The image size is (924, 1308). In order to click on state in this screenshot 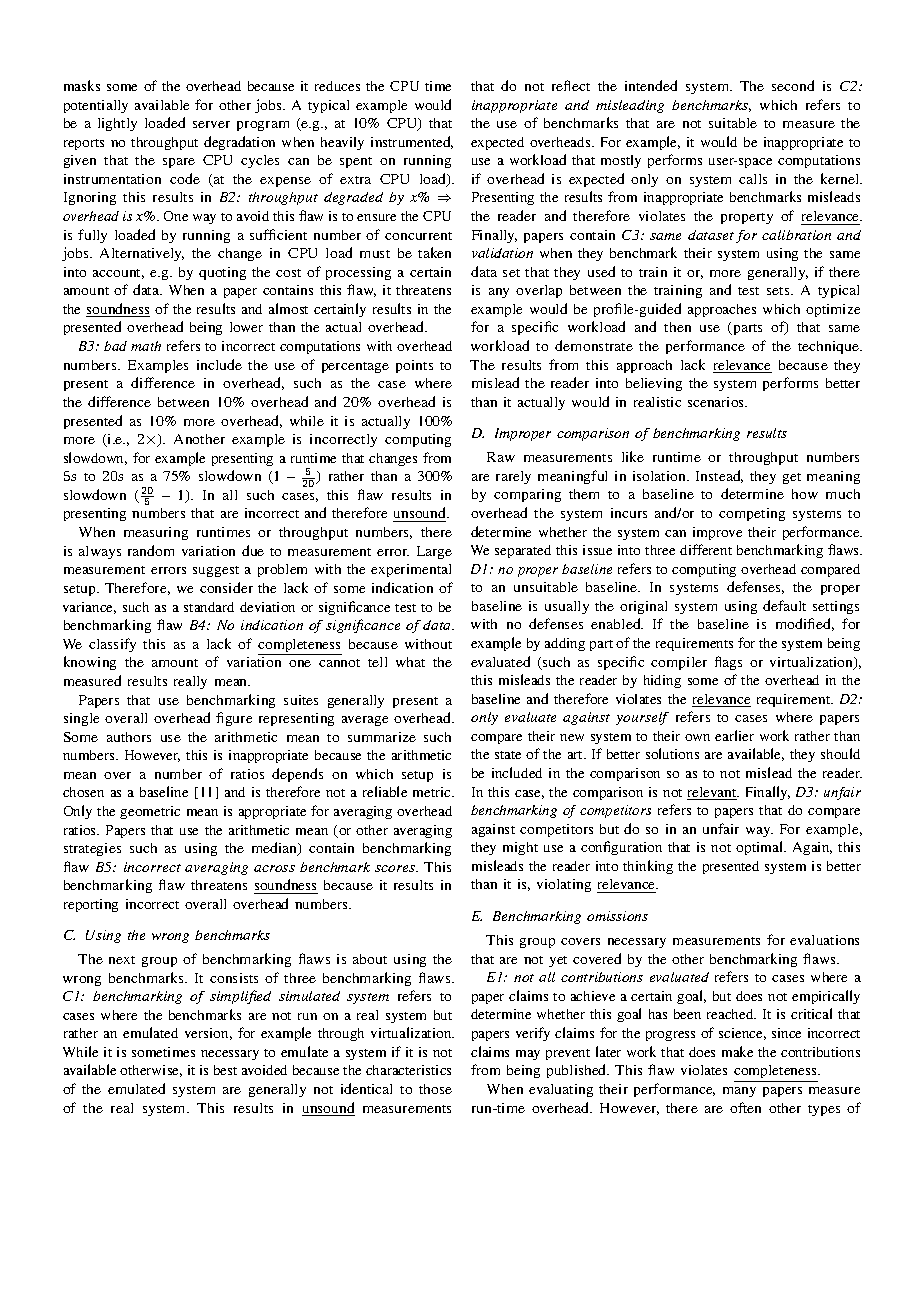, I will do `click(508, 755)`.
